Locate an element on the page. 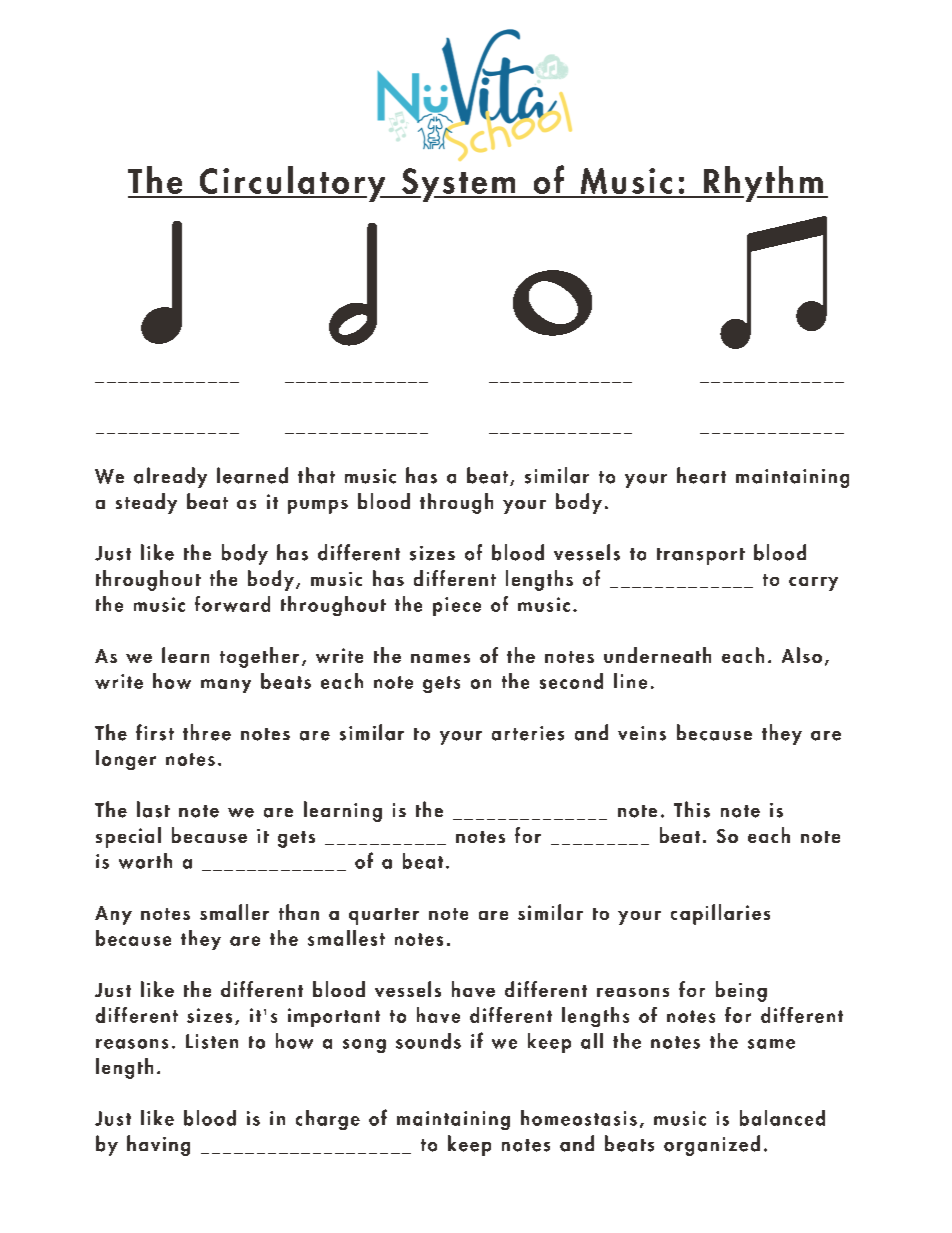 The height and width of the page is (1233, 952). having is located at coordinates (158, 1145).
